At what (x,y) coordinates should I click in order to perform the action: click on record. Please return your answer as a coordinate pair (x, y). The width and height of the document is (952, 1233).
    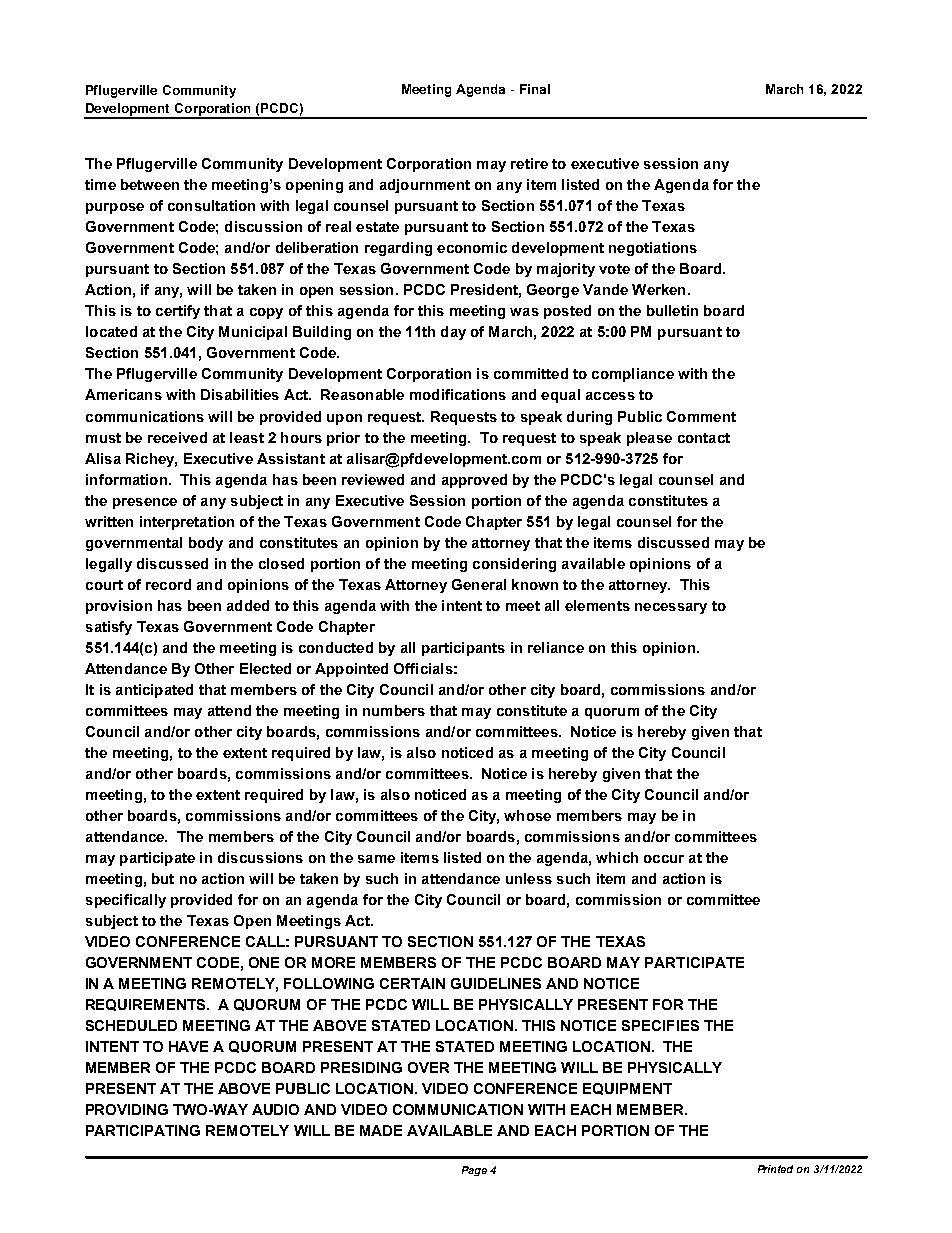
    Looking at the image, I should click on (168, 584).
